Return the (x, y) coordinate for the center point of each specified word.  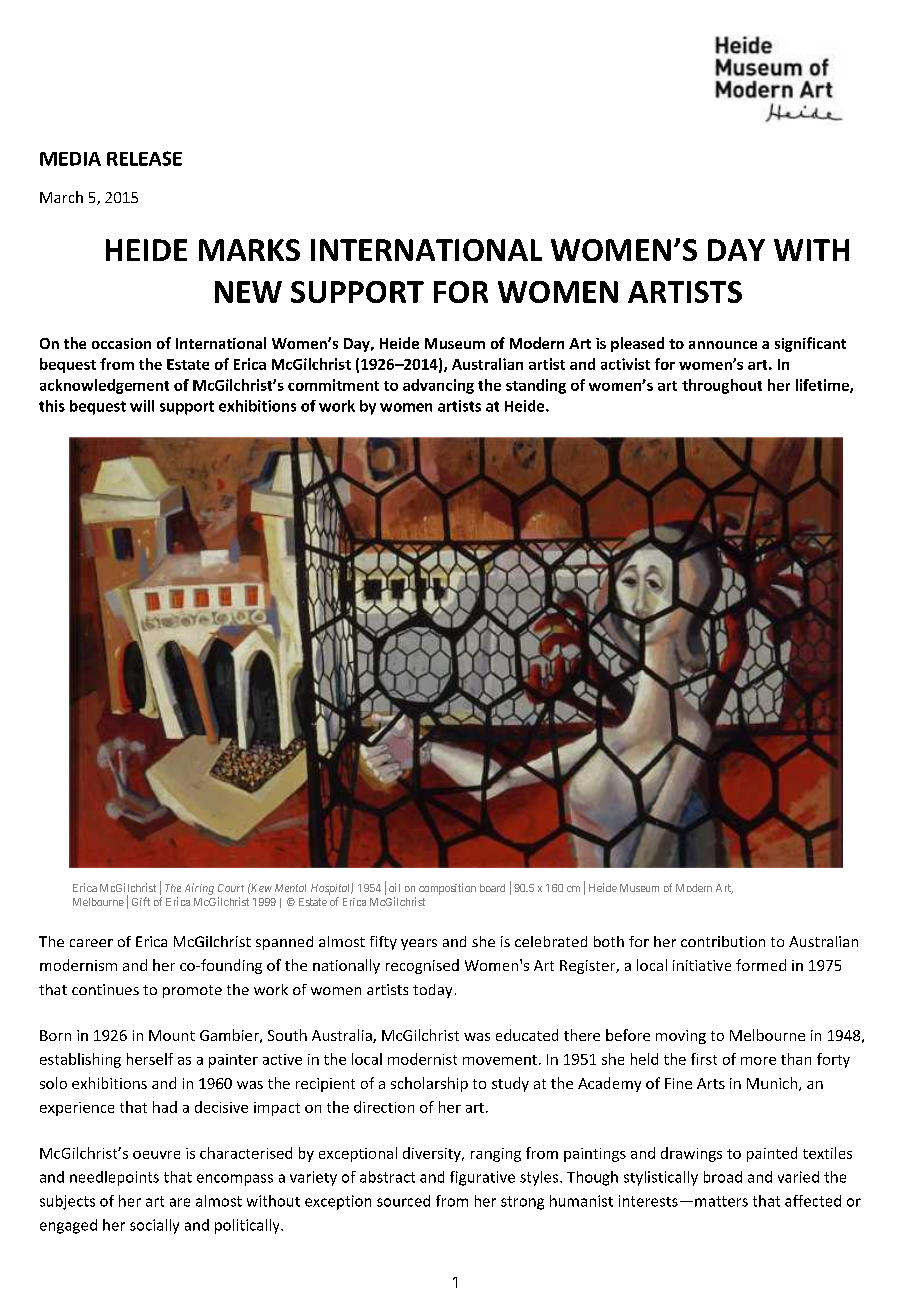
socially (154, 1226)
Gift (141, 901)
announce (723, 345)
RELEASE (144, 158)
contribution (723, 941)
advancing (438, 386)
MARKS (249, 250)
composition (447, 889)
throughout (722, 386)
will (142, 406)
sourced (403, 1201)
